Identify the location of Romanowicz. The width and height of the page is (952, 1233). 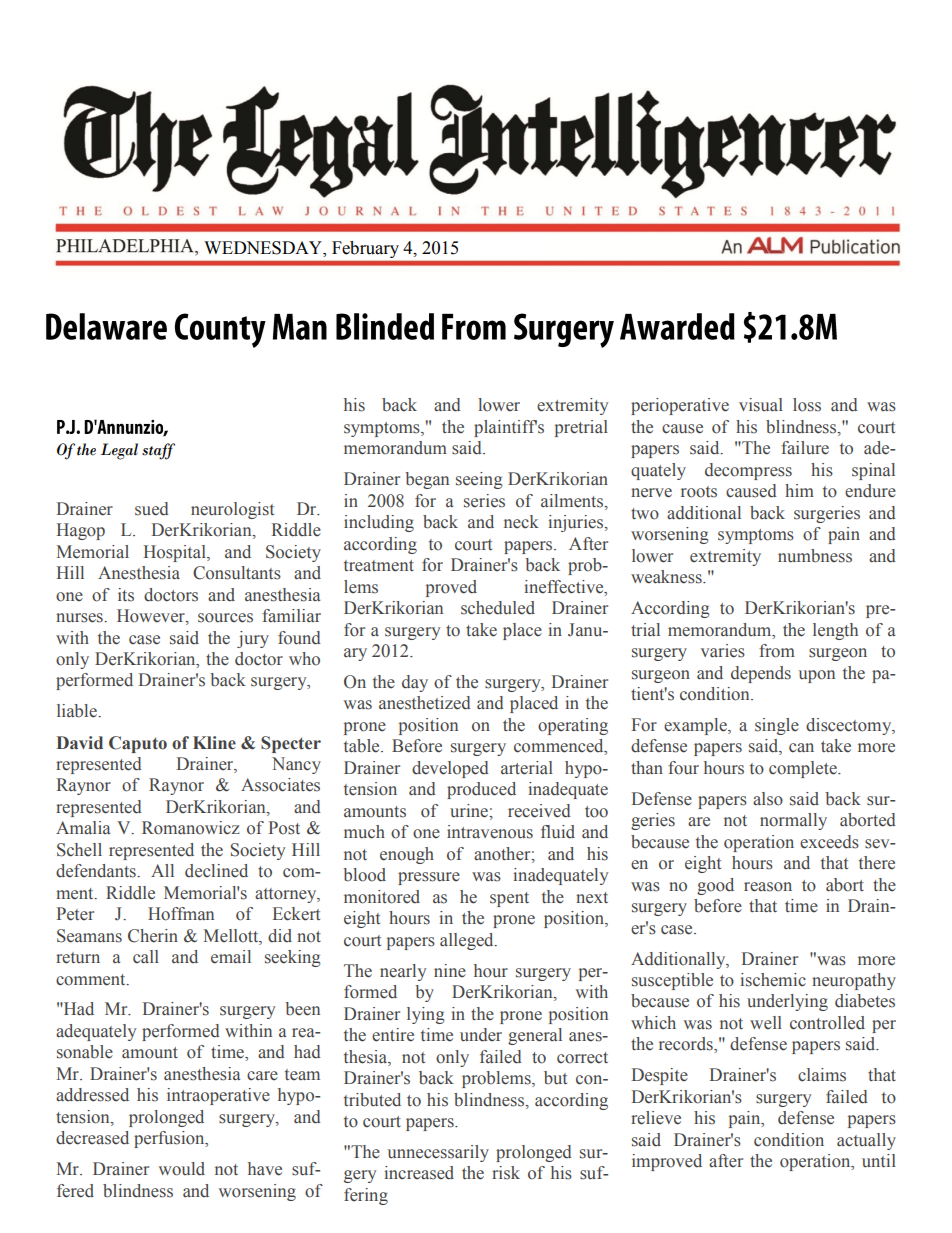
(190, 828).
